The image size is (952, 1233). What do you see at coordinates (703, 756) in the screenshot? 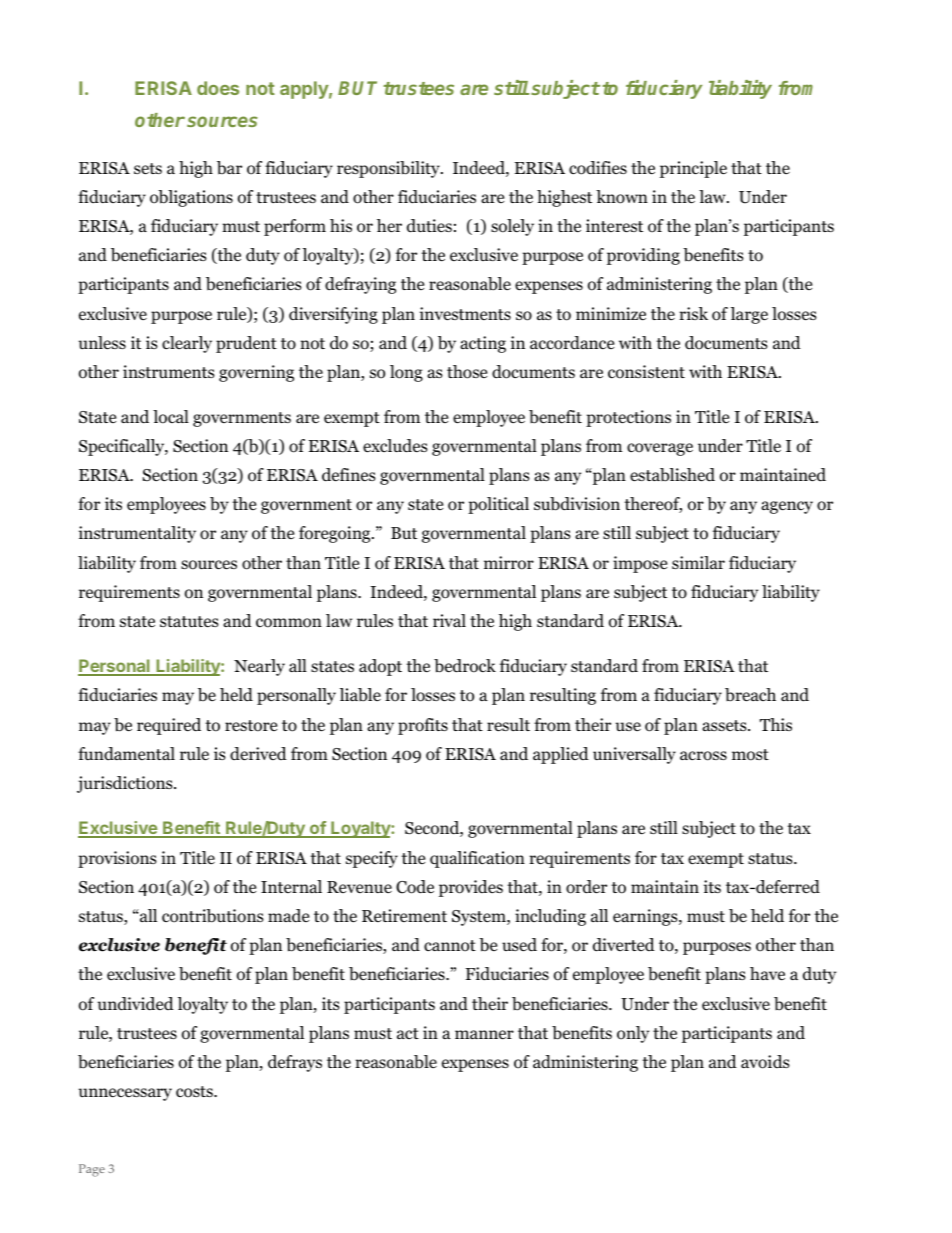
I see `across` at bounding box center [703, 756].
